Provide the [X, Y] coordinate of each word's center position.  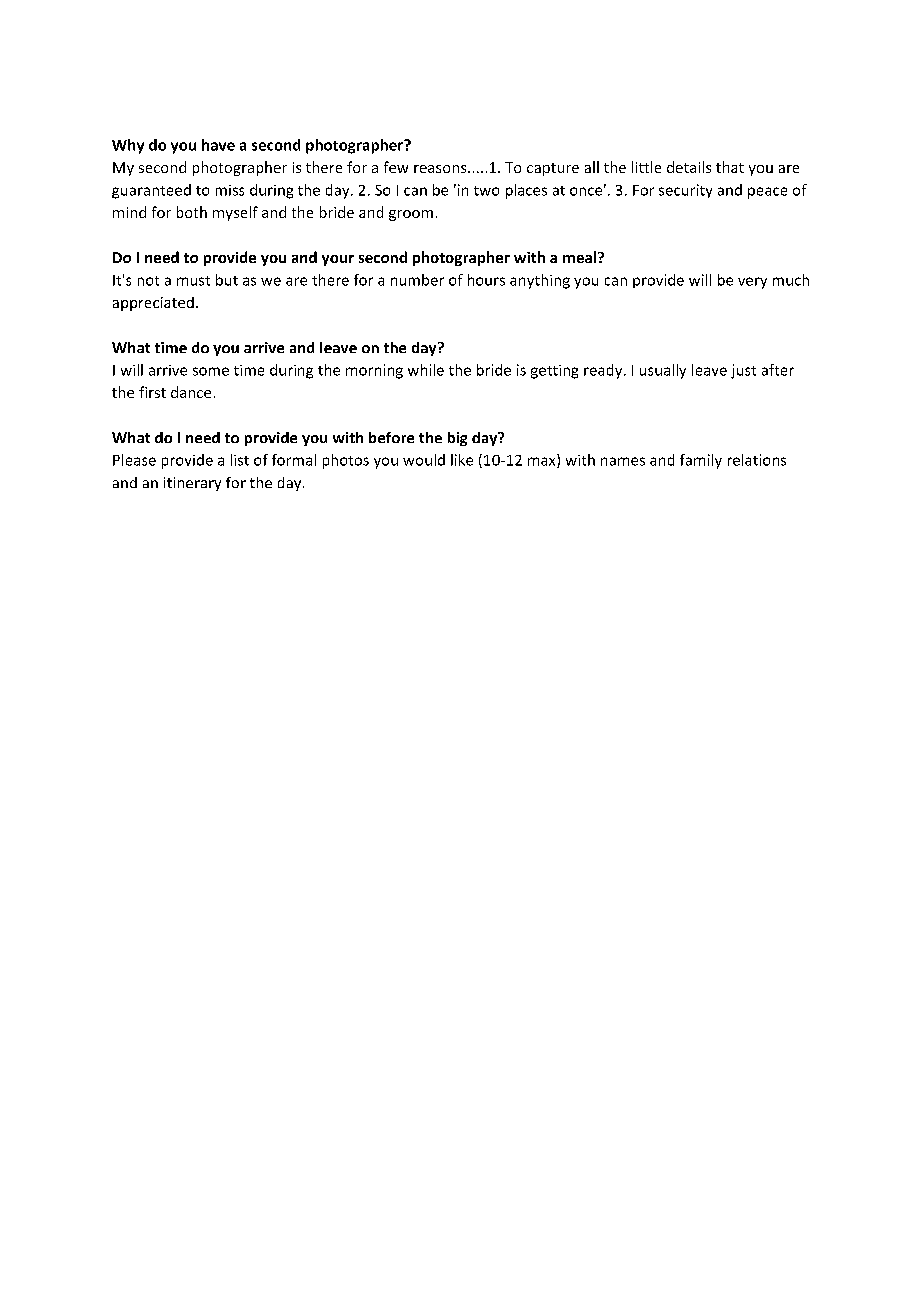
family [701, 461]
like [462, 460]
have [218, 145]
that [730, 167]
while [426, 370]
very [752, 283]
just [743, 371]
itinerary [192, 484]
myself [235, 213]
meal [581, 257]
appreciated [153, 304]
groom [411, 215]
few [396, 167]
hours [486, 280]
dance [191, 392]
